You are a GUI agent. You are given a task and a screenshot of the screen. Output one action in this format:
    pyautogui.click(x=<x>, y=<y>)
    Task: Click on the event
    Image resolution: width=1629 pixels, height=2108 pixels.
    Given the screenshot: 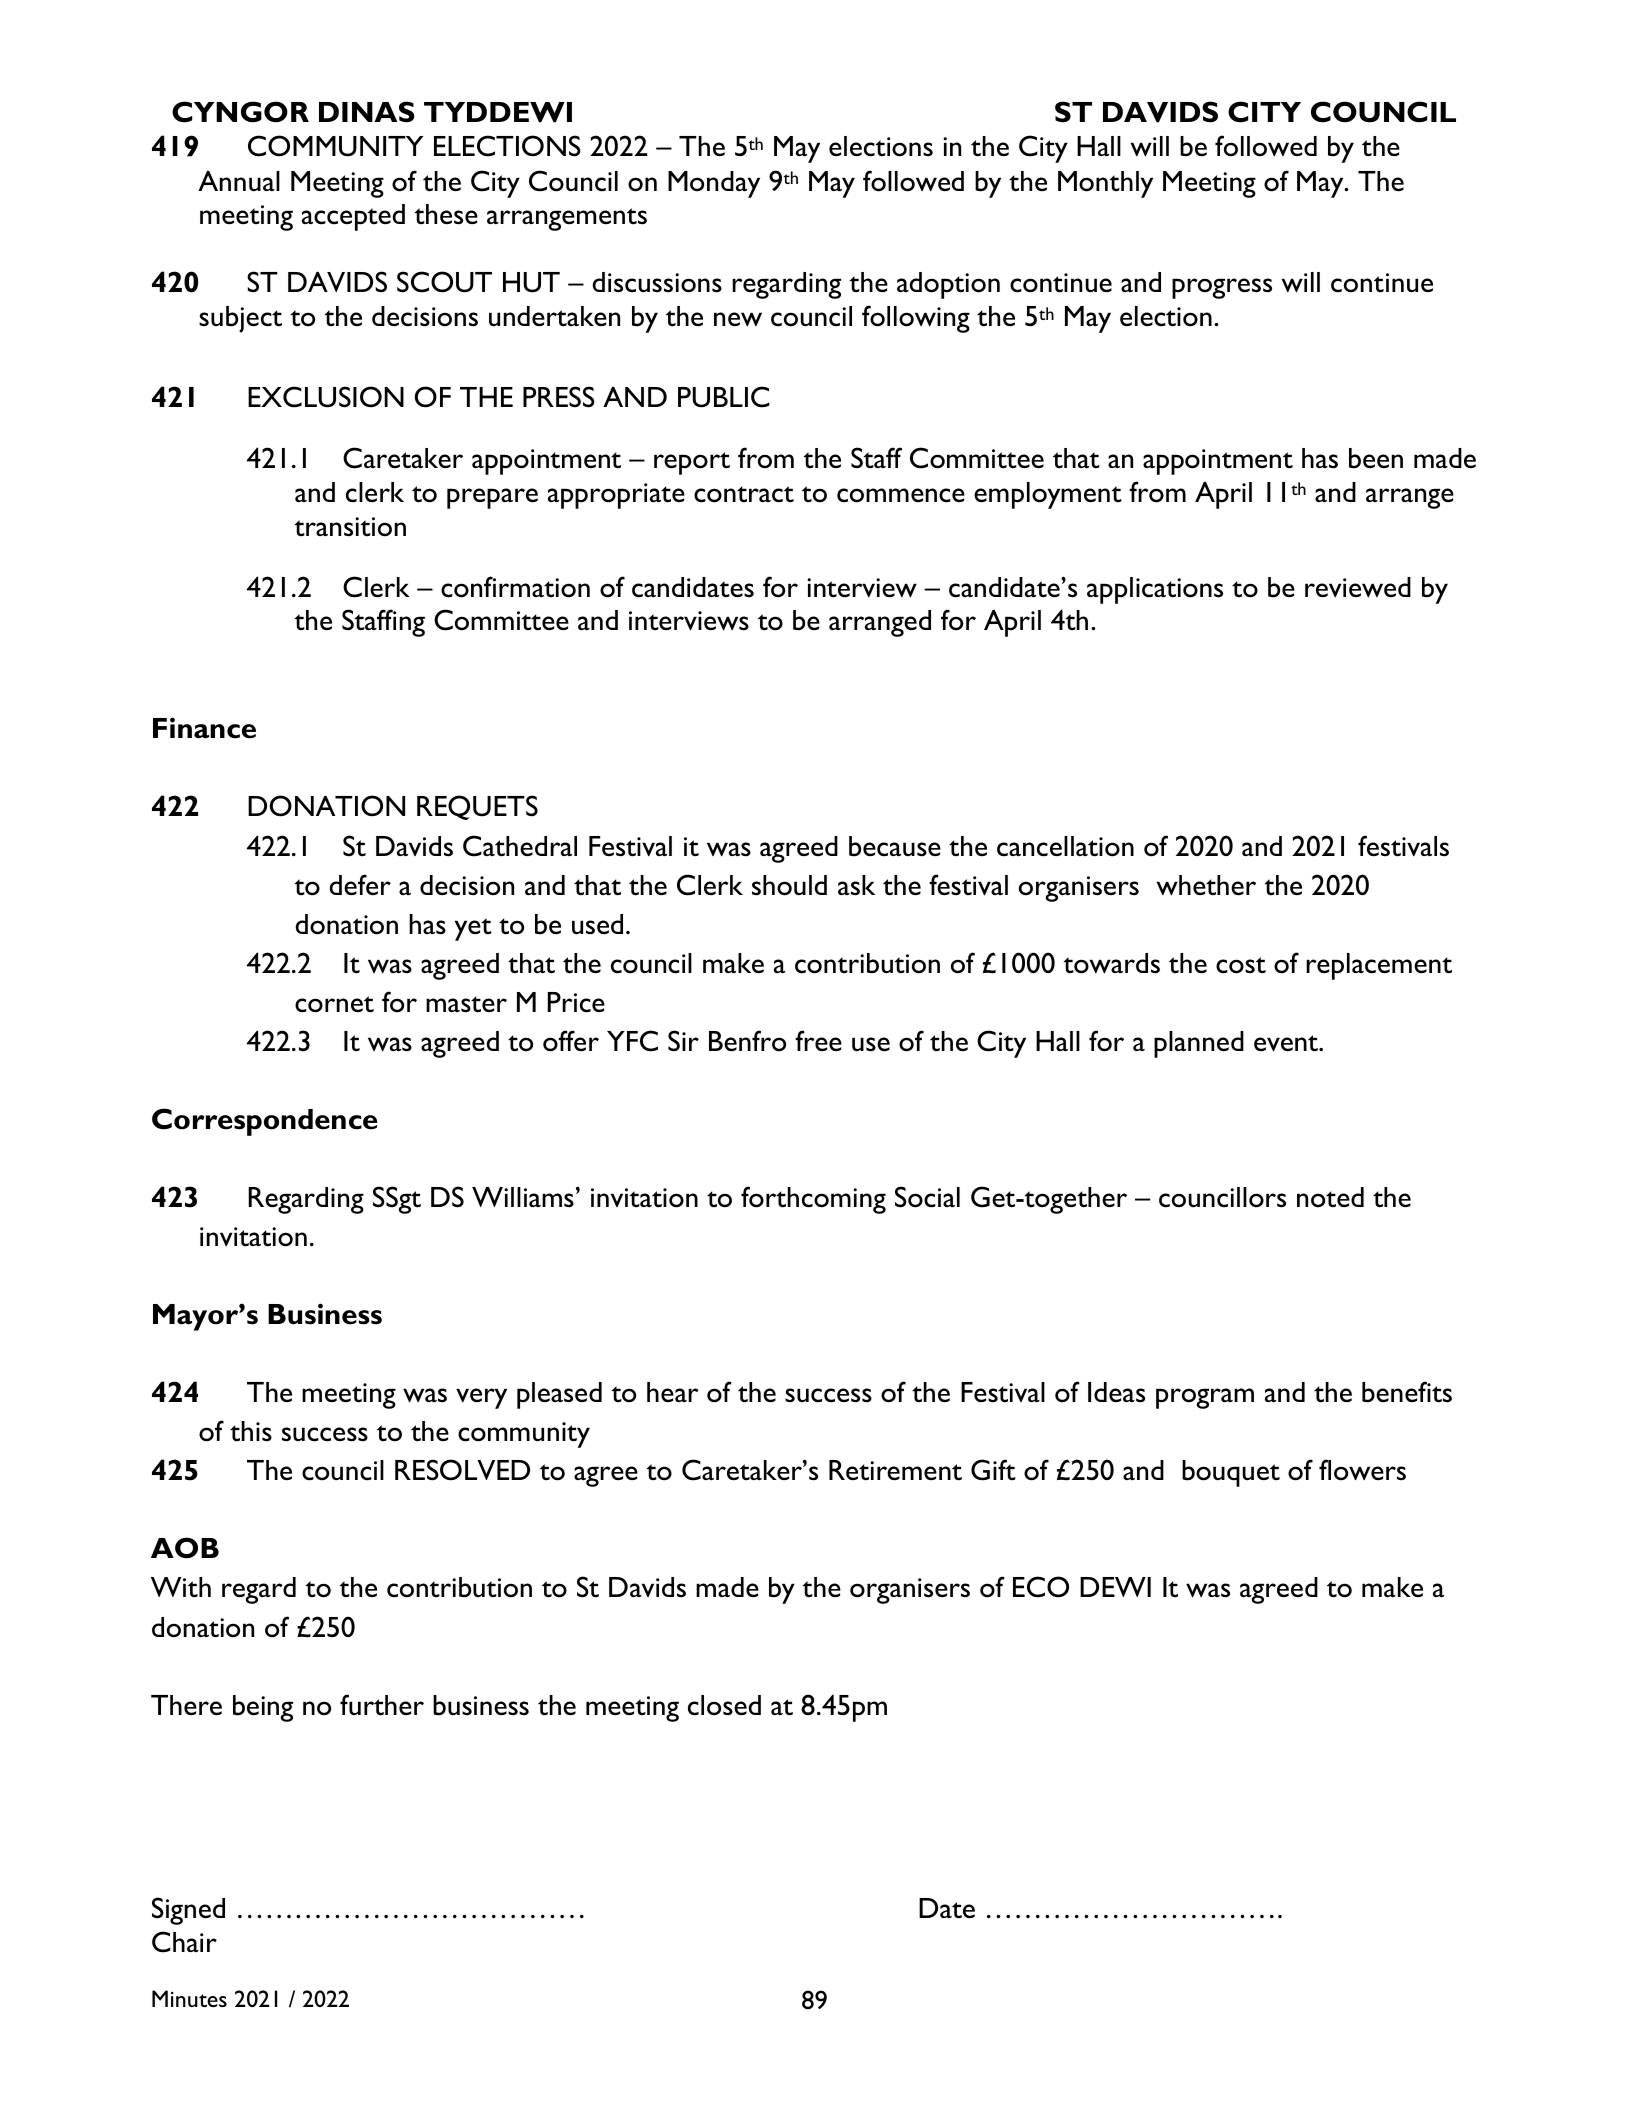 What is the action you would take?
    pyautogui.click(x=1287, y=1043)
